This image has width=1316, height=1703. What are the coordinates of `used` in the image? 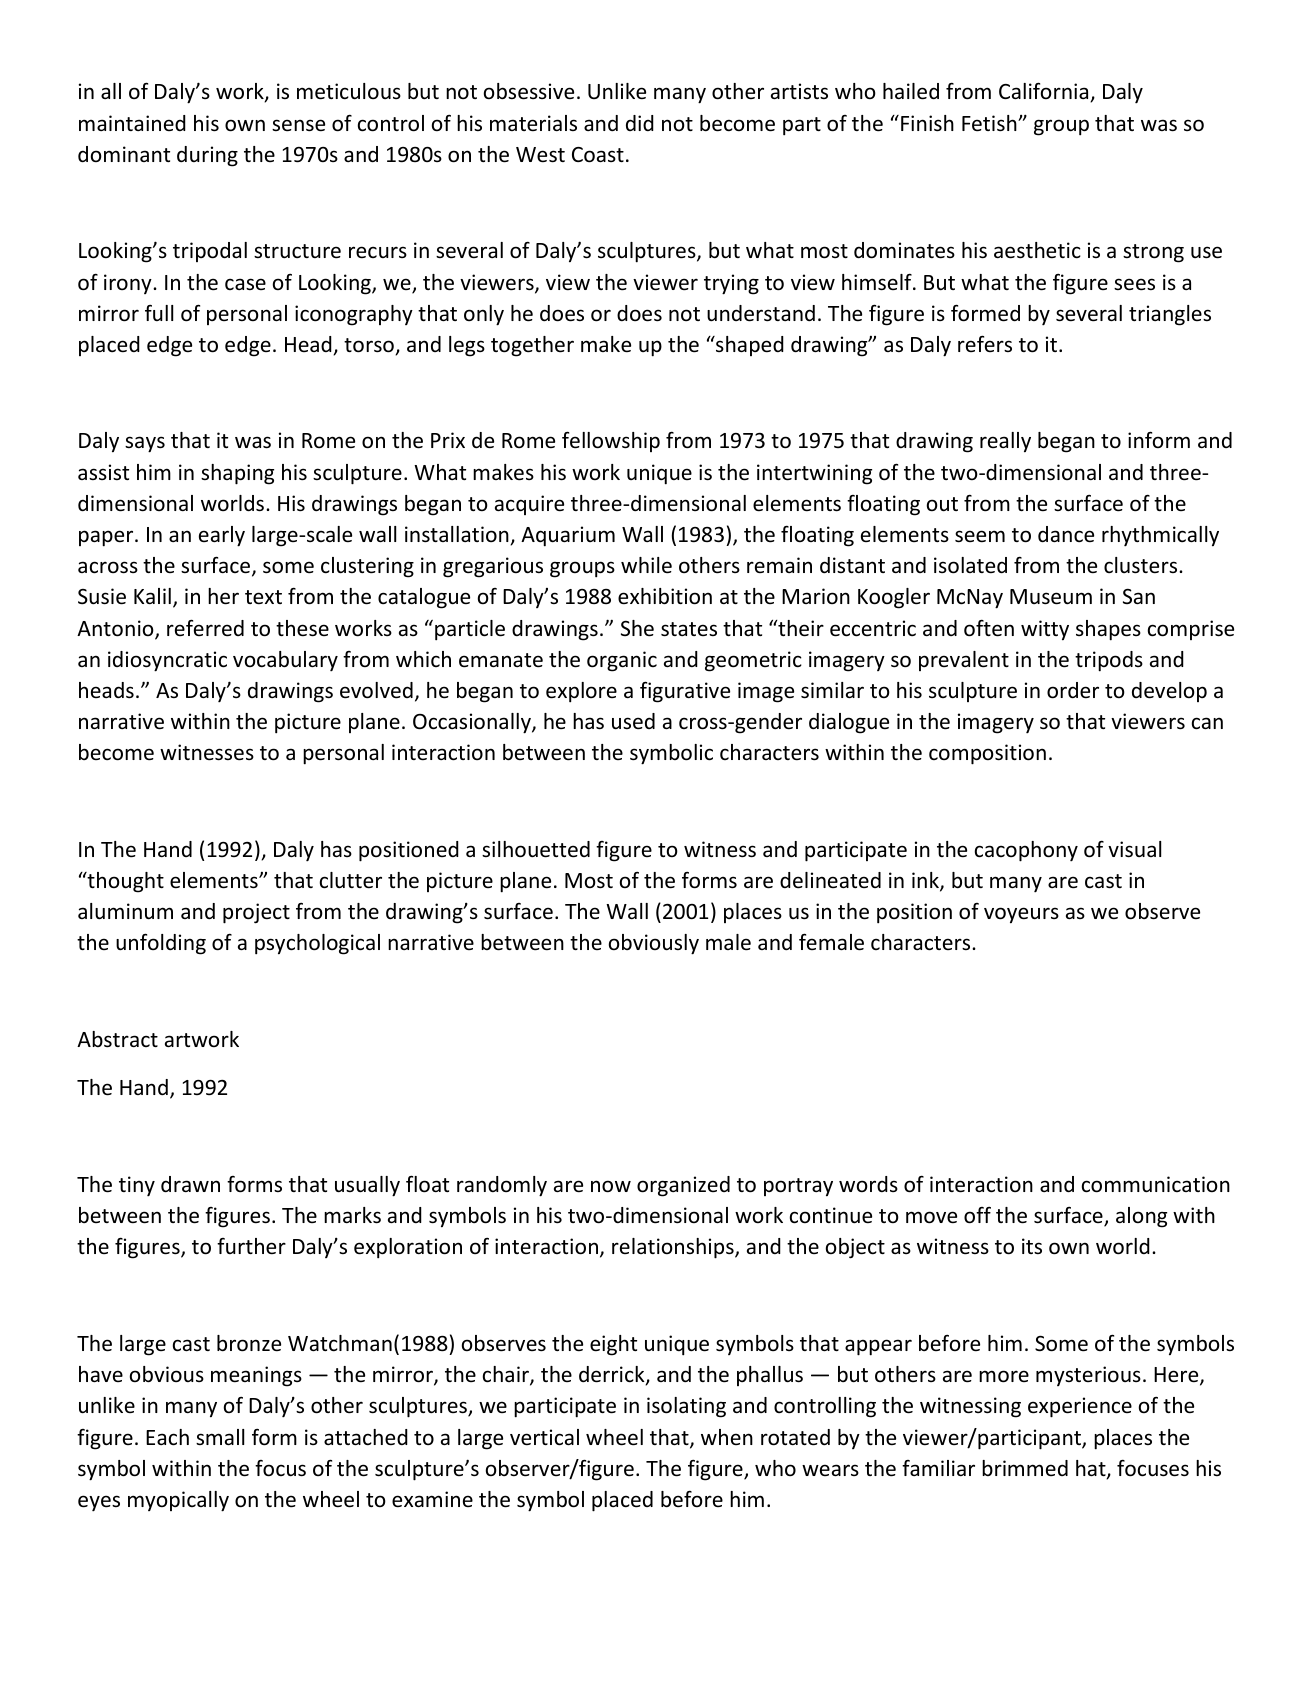 It's located at (633, 721).
